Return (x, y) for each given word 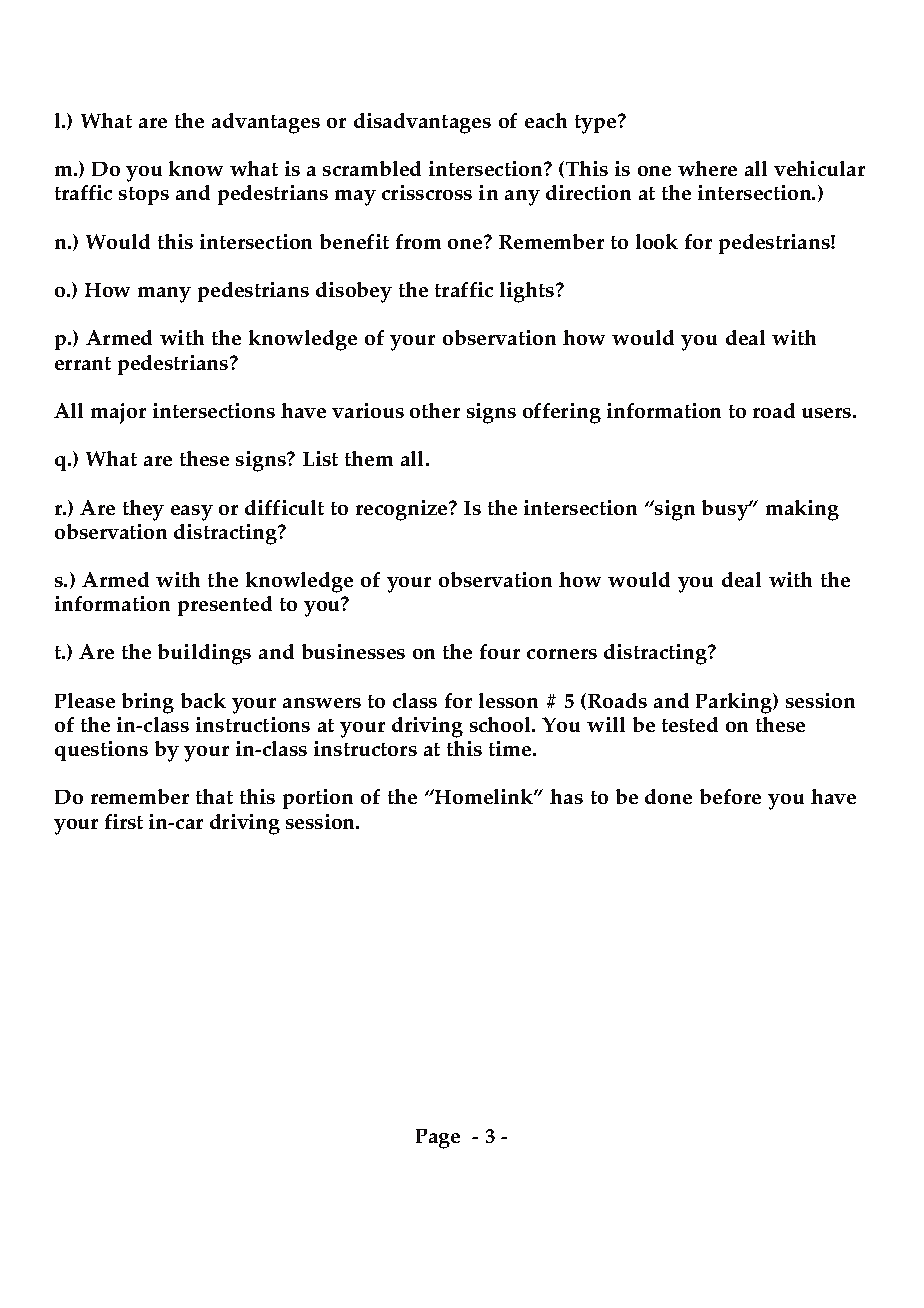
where (707, 168)
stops (144, 196)
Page (438, 1139)
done (668, 796)
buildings (204, 654)
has (566, 796)
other (435, 410)
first (124, 821)
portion (318, 799)
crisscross (427, 192)
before (730, 796)
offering (562, 413)
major (118, 413)
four (500, 651)
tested (690, 724)
